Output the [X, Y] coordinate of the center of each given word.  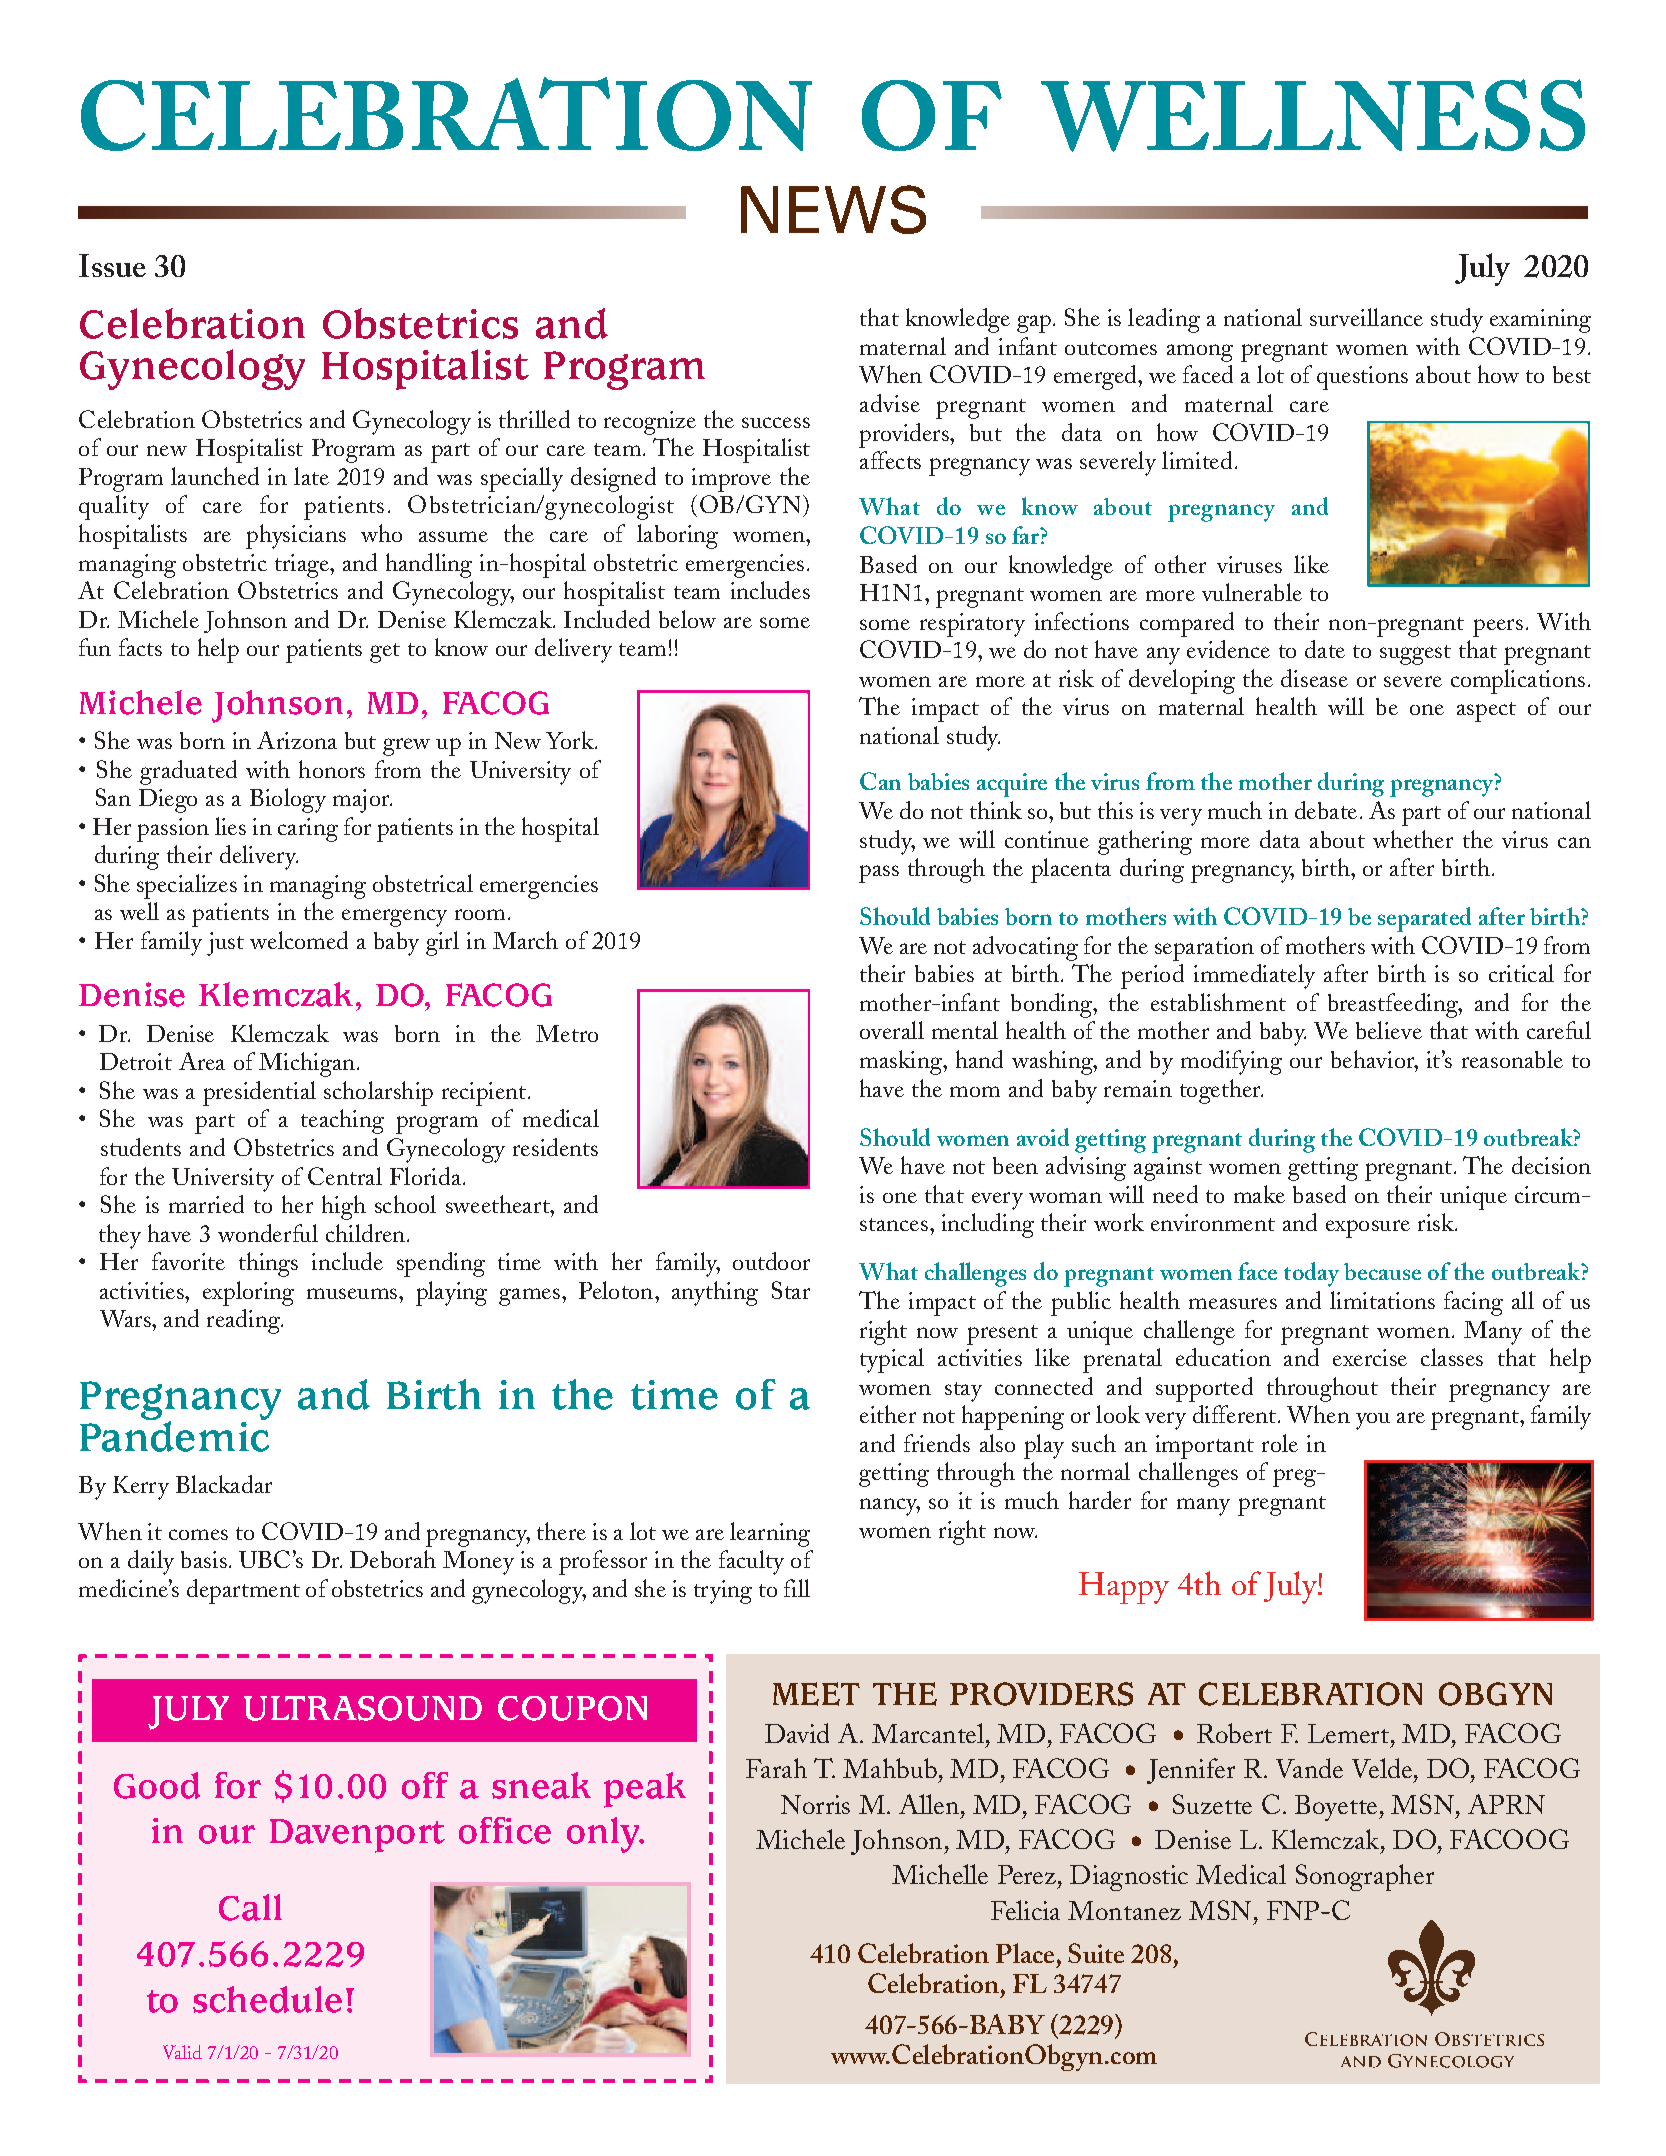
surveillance [1366, 317]
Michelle [940, 1874]
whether [1413, 839]
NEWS [833, 209]
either [888, 1414]
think [996, 810]
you [1373, 1421]
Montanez [1124, 1910]
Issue [112, 265]
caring [308, 830]
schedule [267, 1999]
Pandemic [174, 1435]
